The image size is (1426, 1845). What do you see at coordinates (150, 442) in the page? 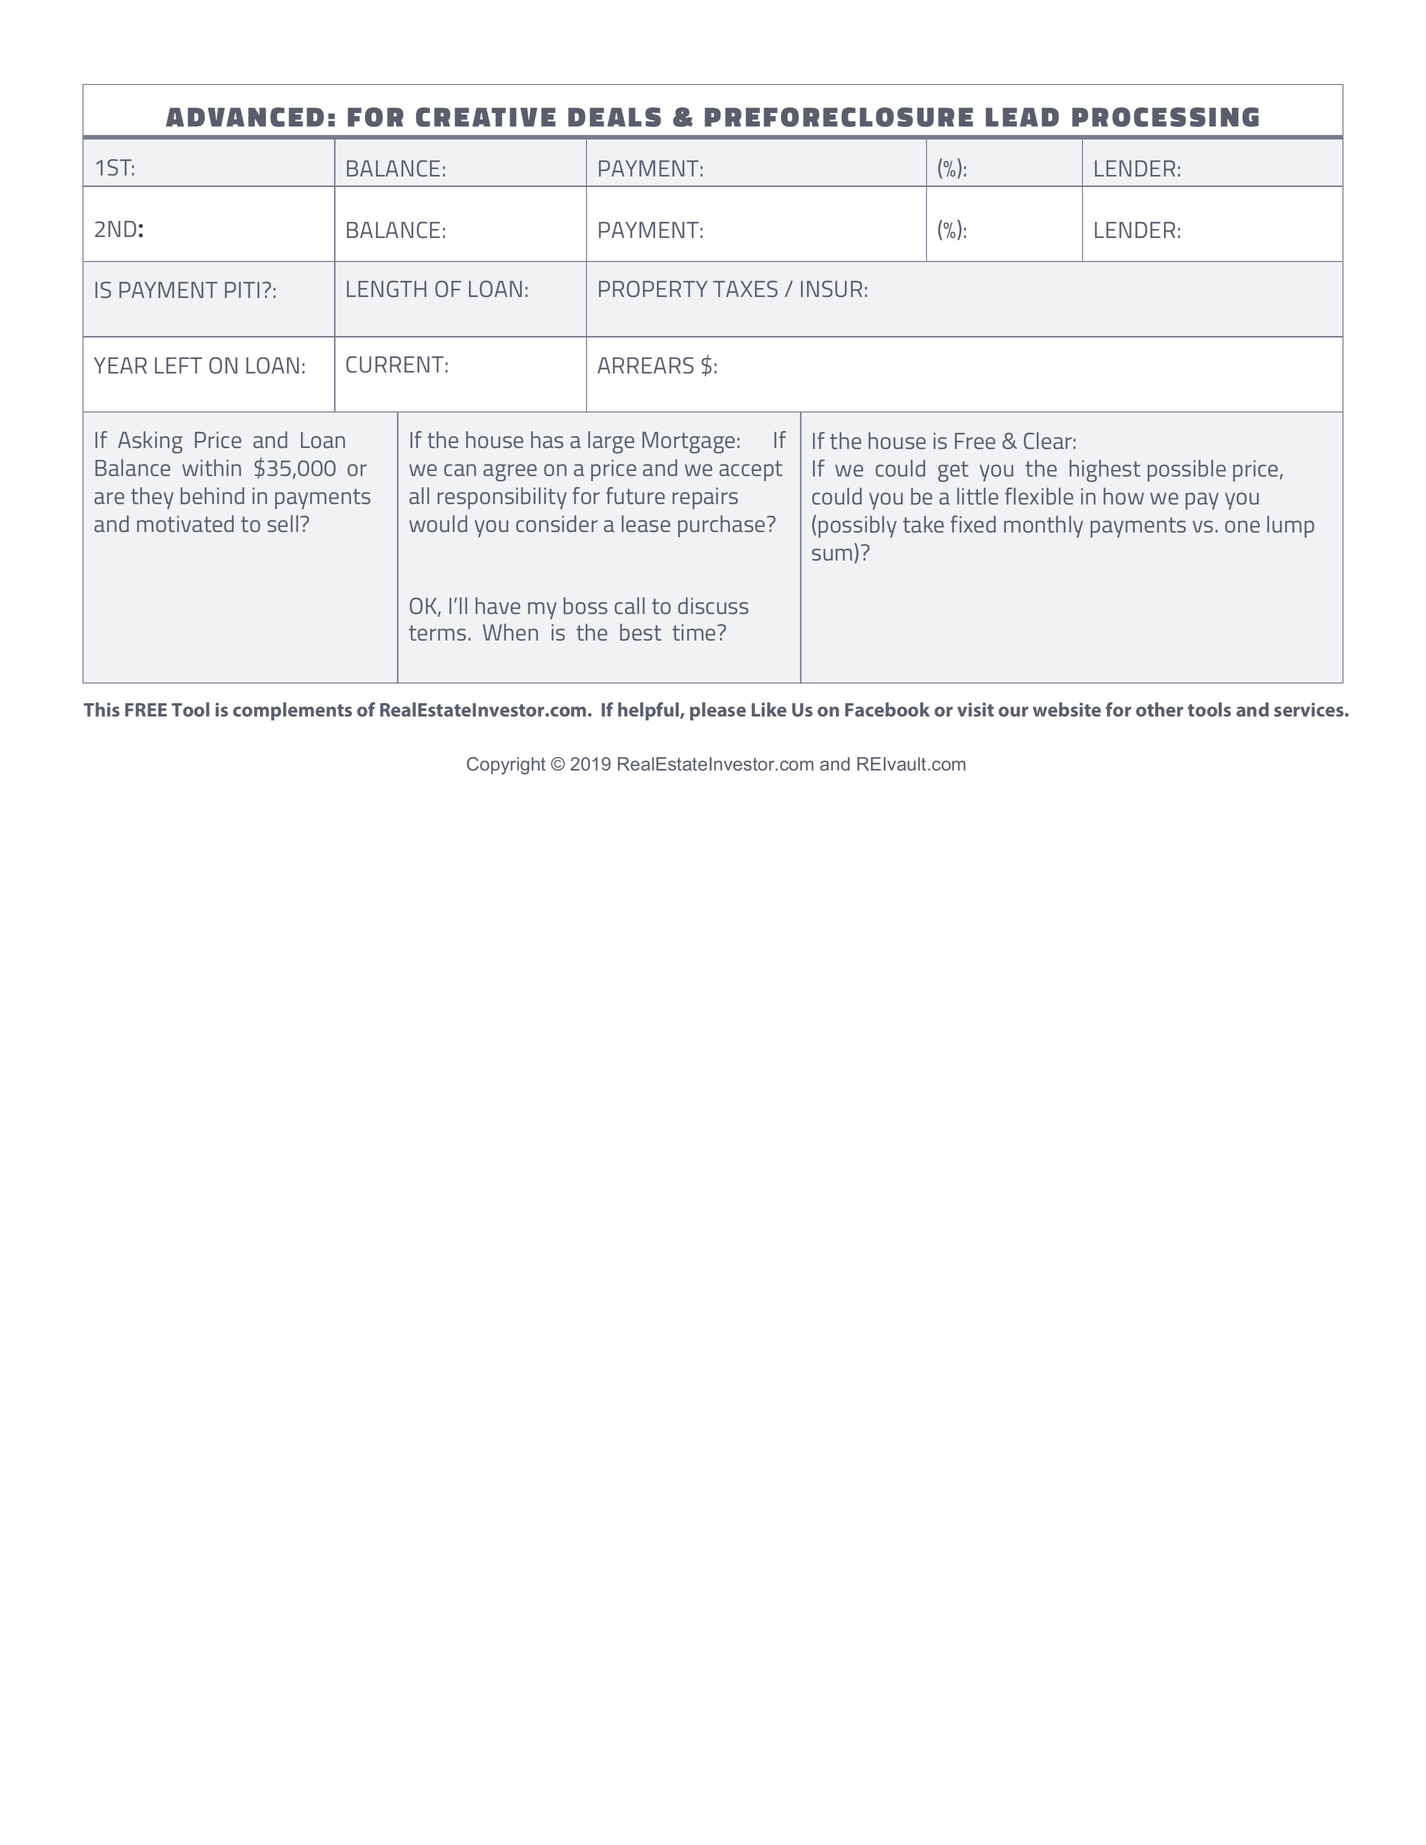
I see `Asking` at bounding box center [150, 442].
